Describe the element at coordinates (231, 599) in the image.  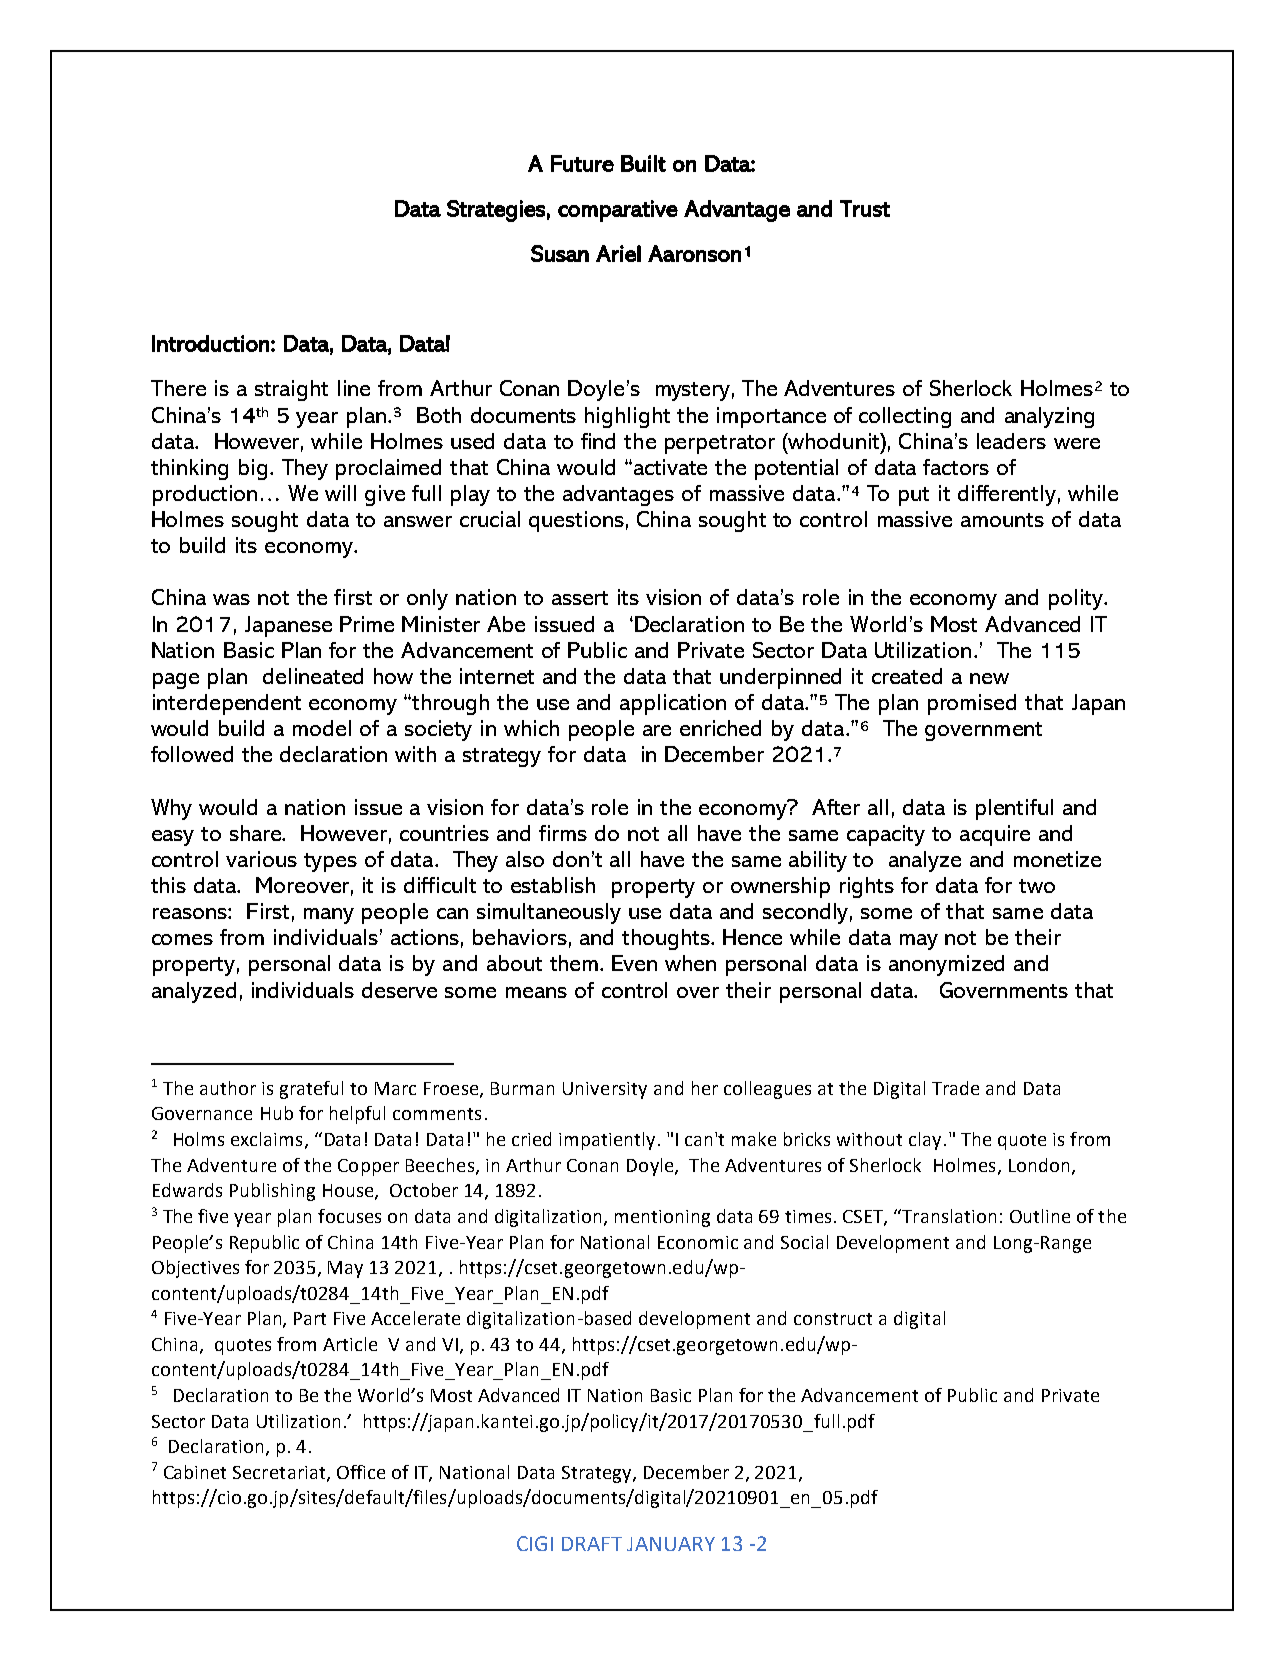
I see `was` at that location.
